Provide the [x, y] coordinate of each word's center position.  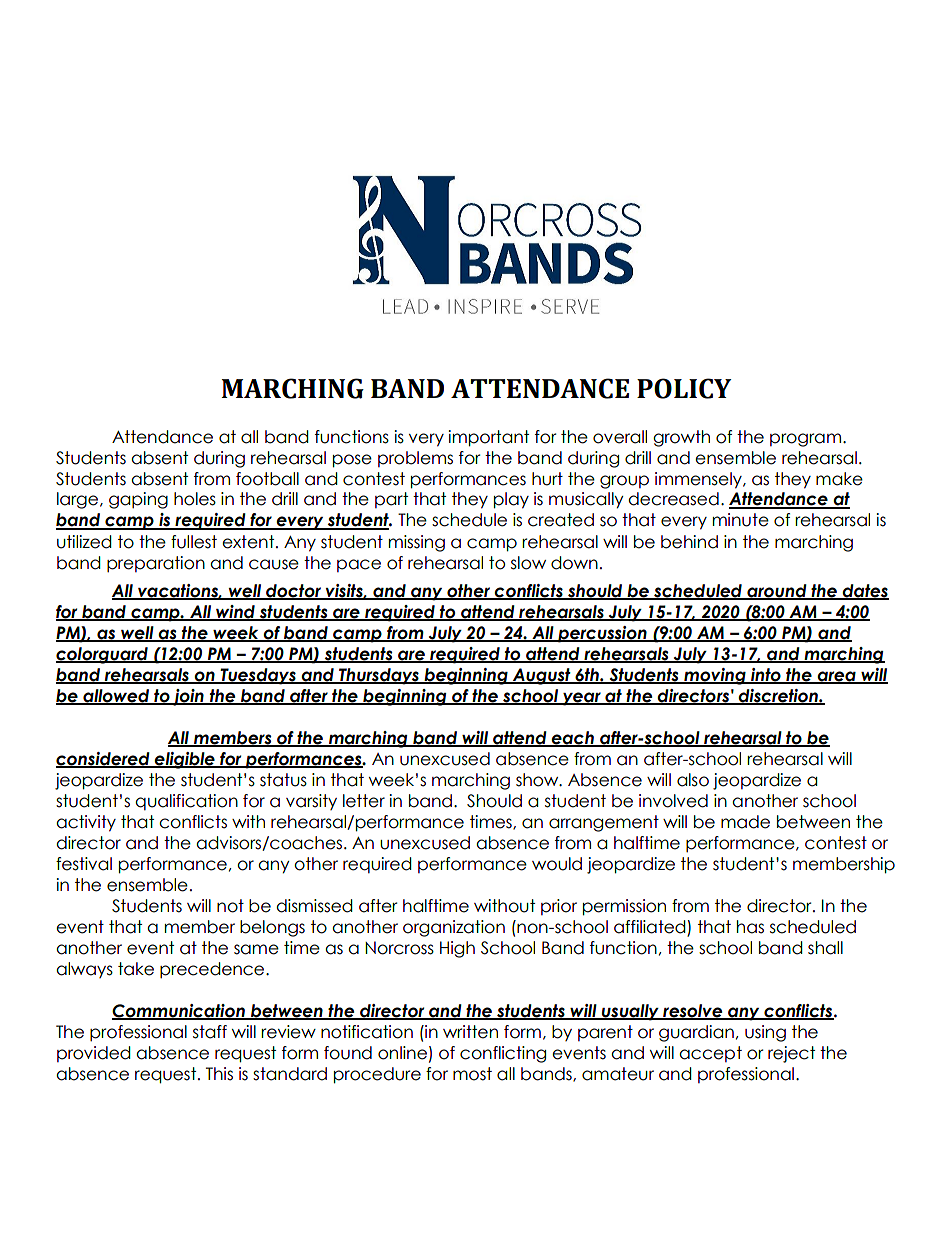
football [267, 479]
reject [791, 1054]
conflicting [503, 1054]
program [805, 440]
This [219, 1074]
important [488, 438]
